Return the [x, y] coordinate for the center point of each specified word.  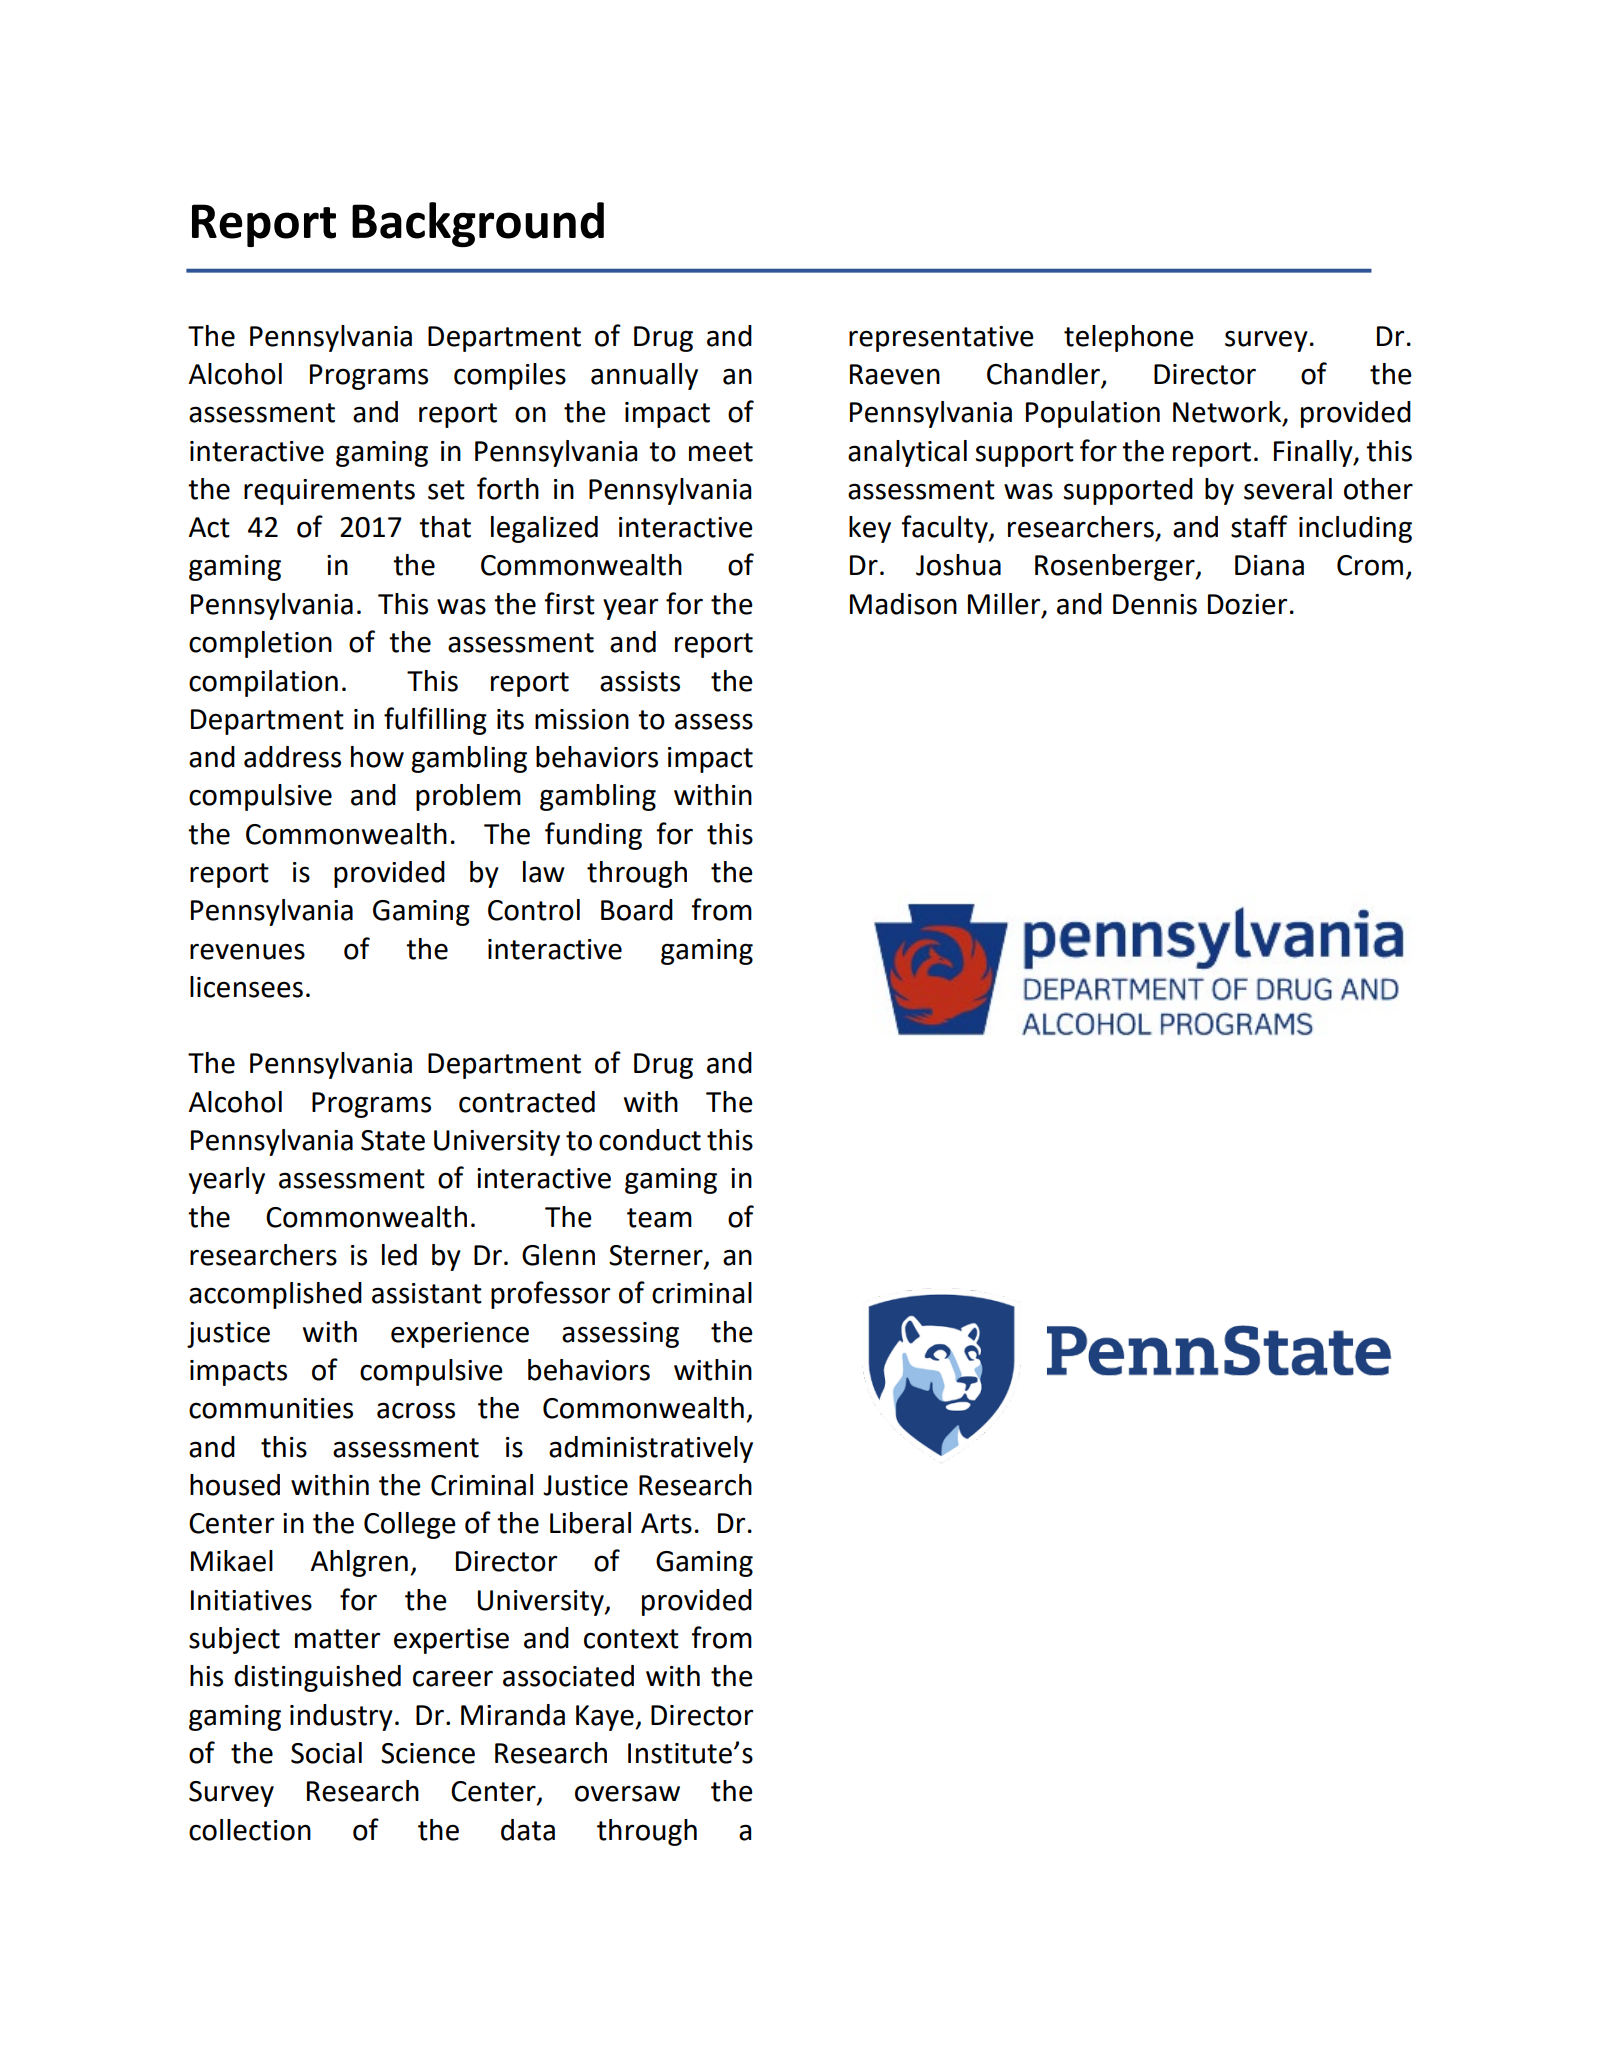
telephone [1129, 338]
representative [941, 339]
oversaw [627, 1793]
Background [478, 224]
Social [326, 1753]
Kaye [606, 1718]
